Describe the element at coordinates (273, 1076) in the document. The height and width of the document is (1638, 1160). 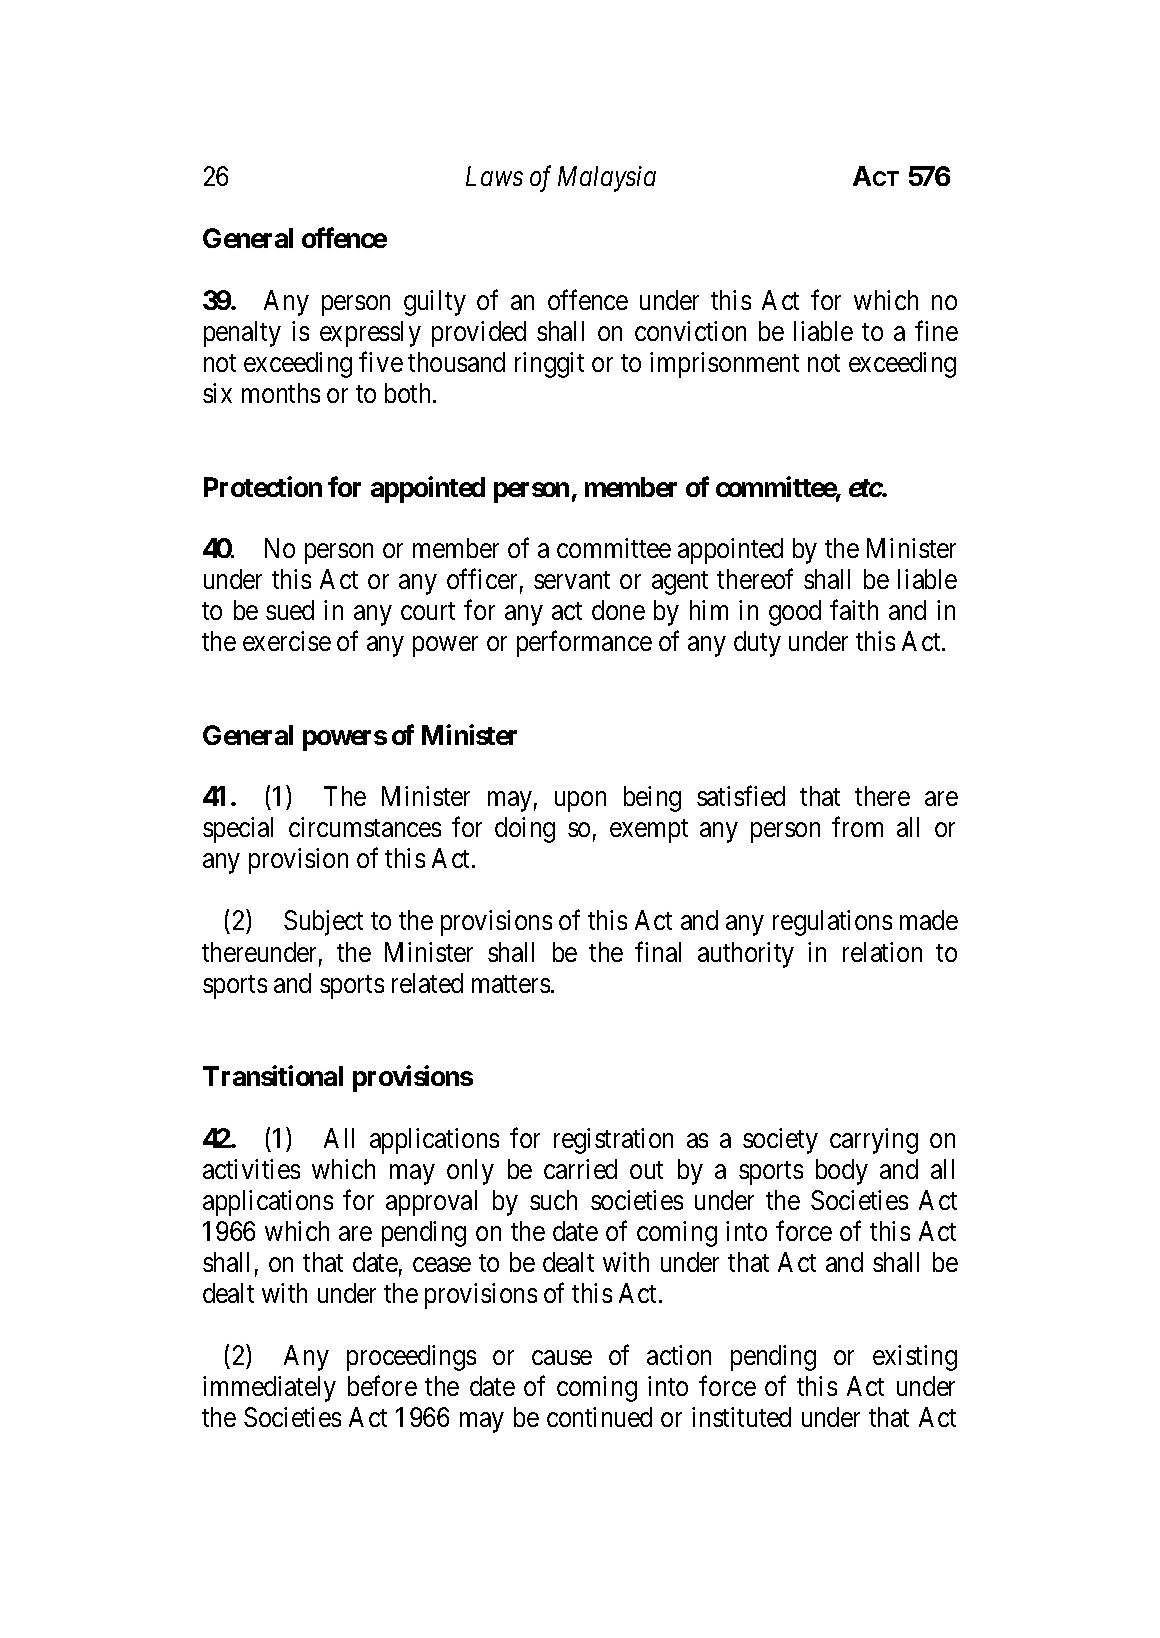
I see `Transitional` at that location.
